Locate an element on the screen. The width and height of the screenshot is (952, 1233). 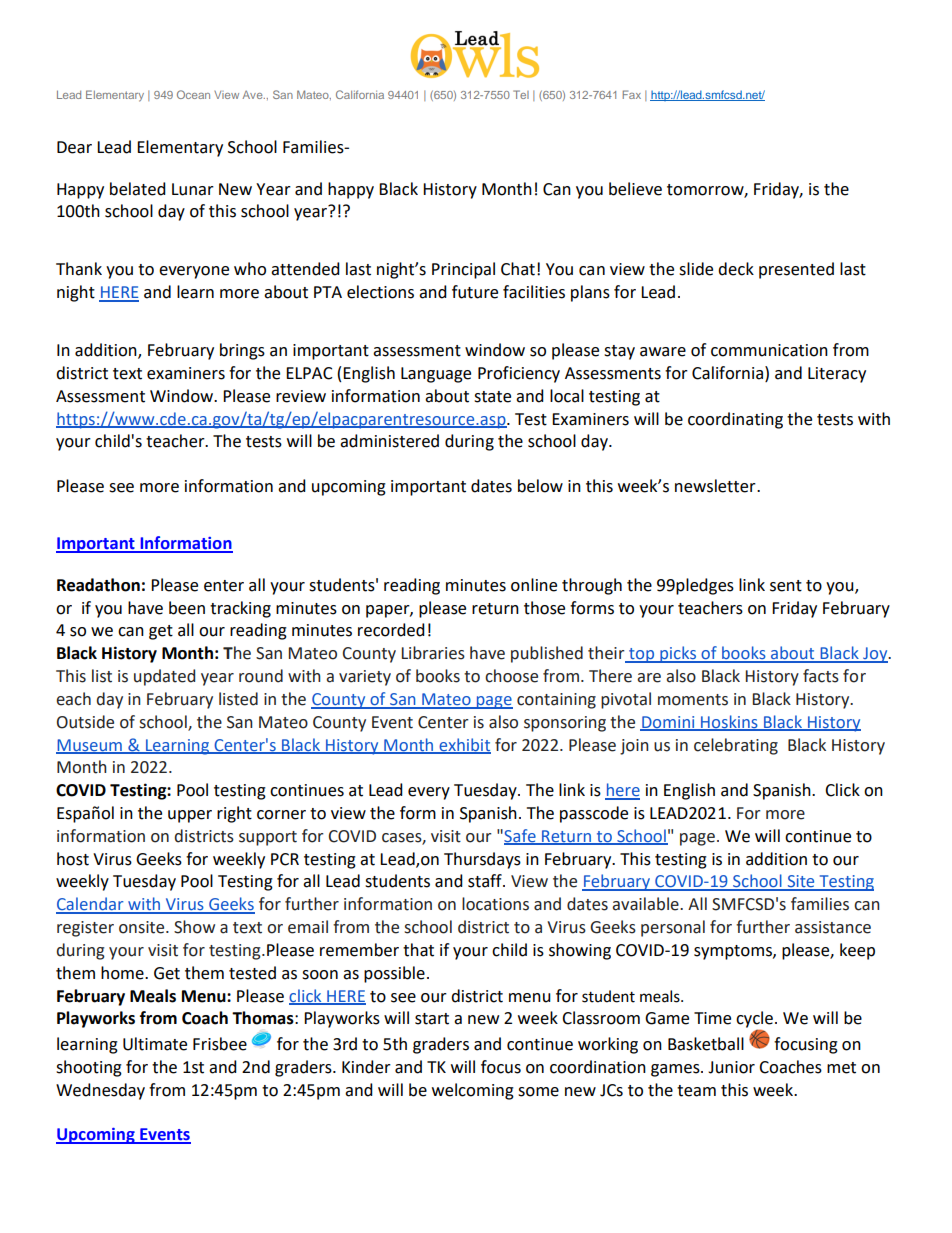
Fax is located at coordinates (632, 94).
